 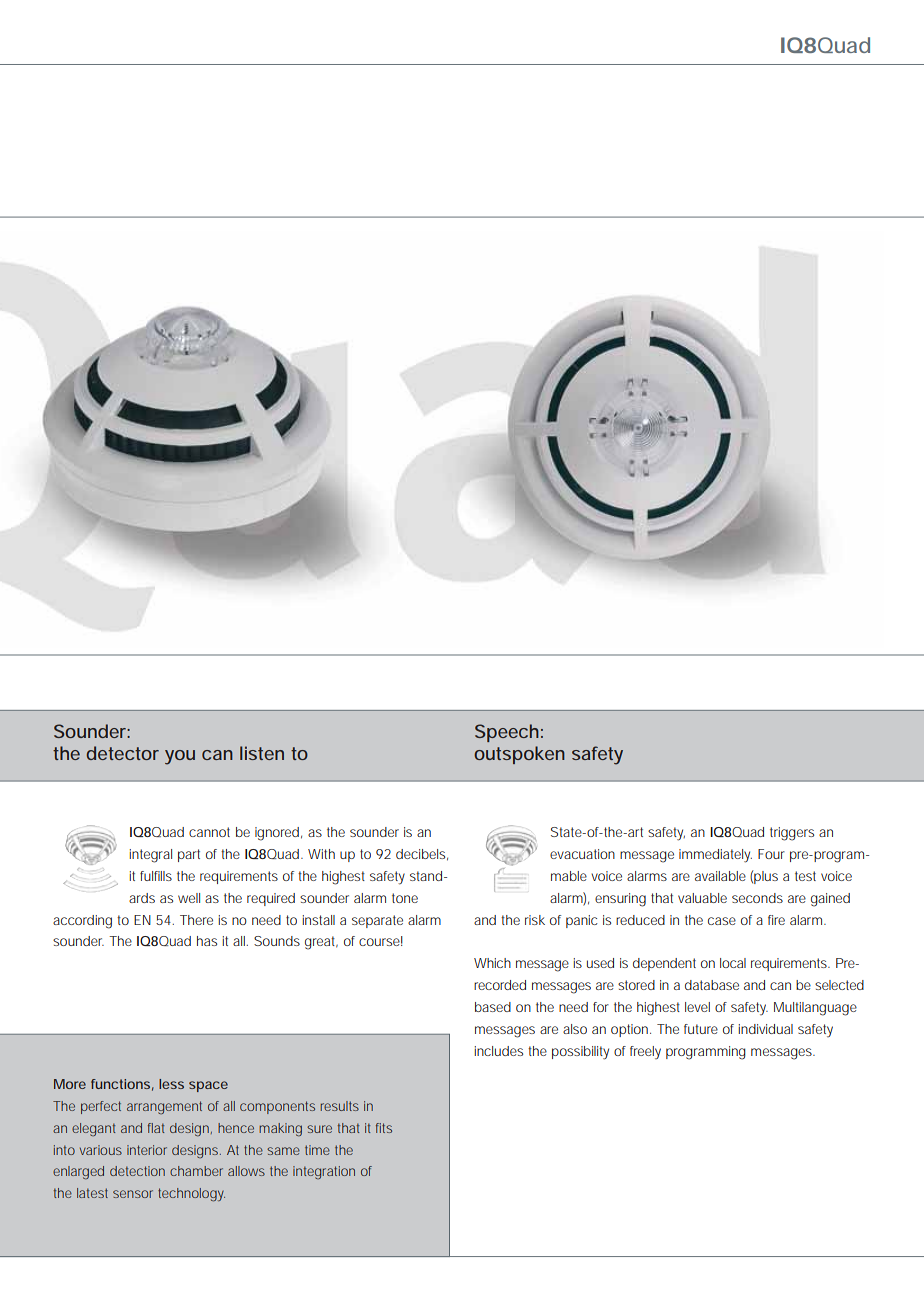 What do you see at coordinates (150, 856) in the page?
I see `integral` at bounding box center [150, 856].
